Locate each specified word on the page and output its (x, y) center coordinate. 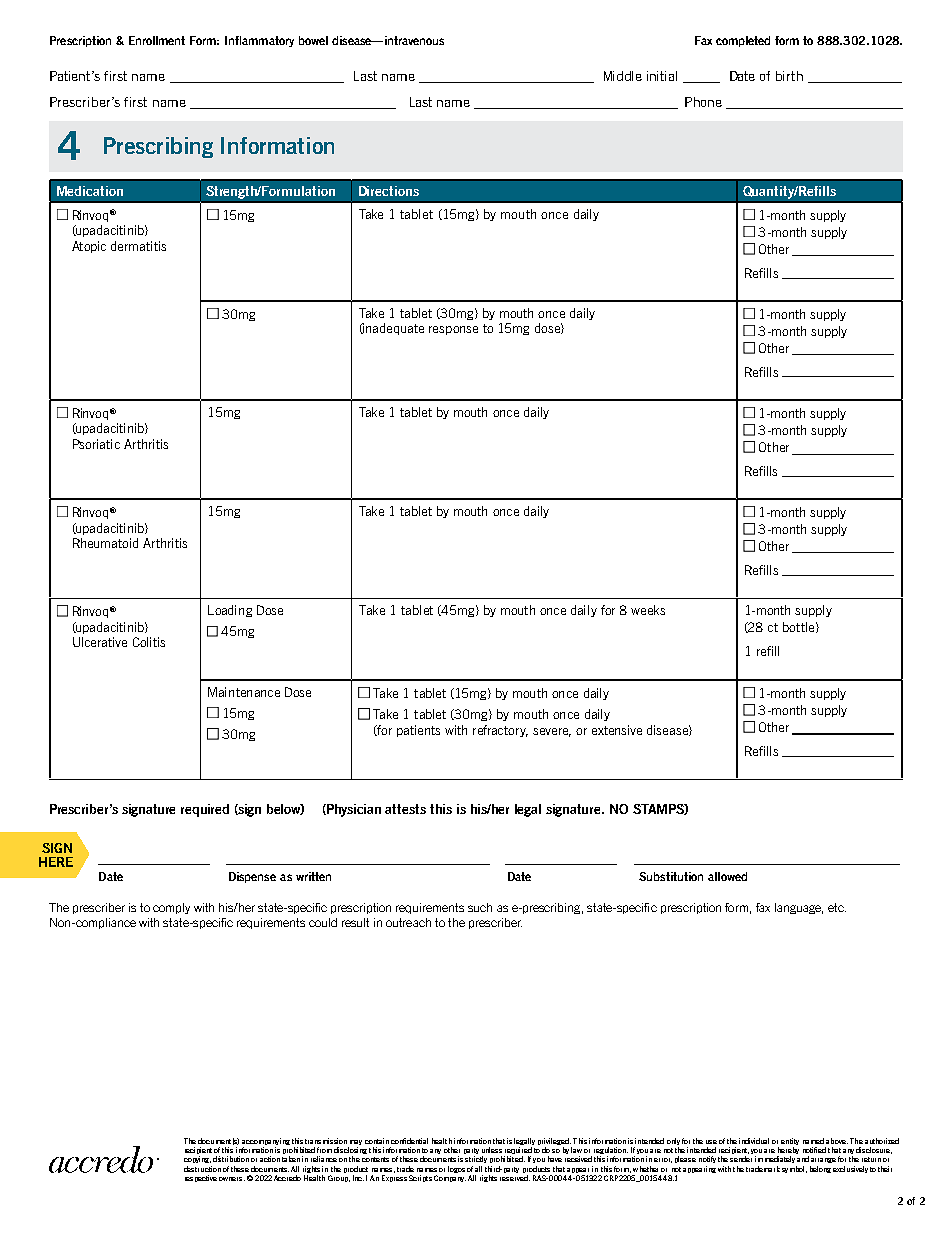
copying (197, 1159)
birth (789, 76)
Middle (623, 76)
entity (790, 1141)
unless (492, 1150)
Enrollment (157, 40)
